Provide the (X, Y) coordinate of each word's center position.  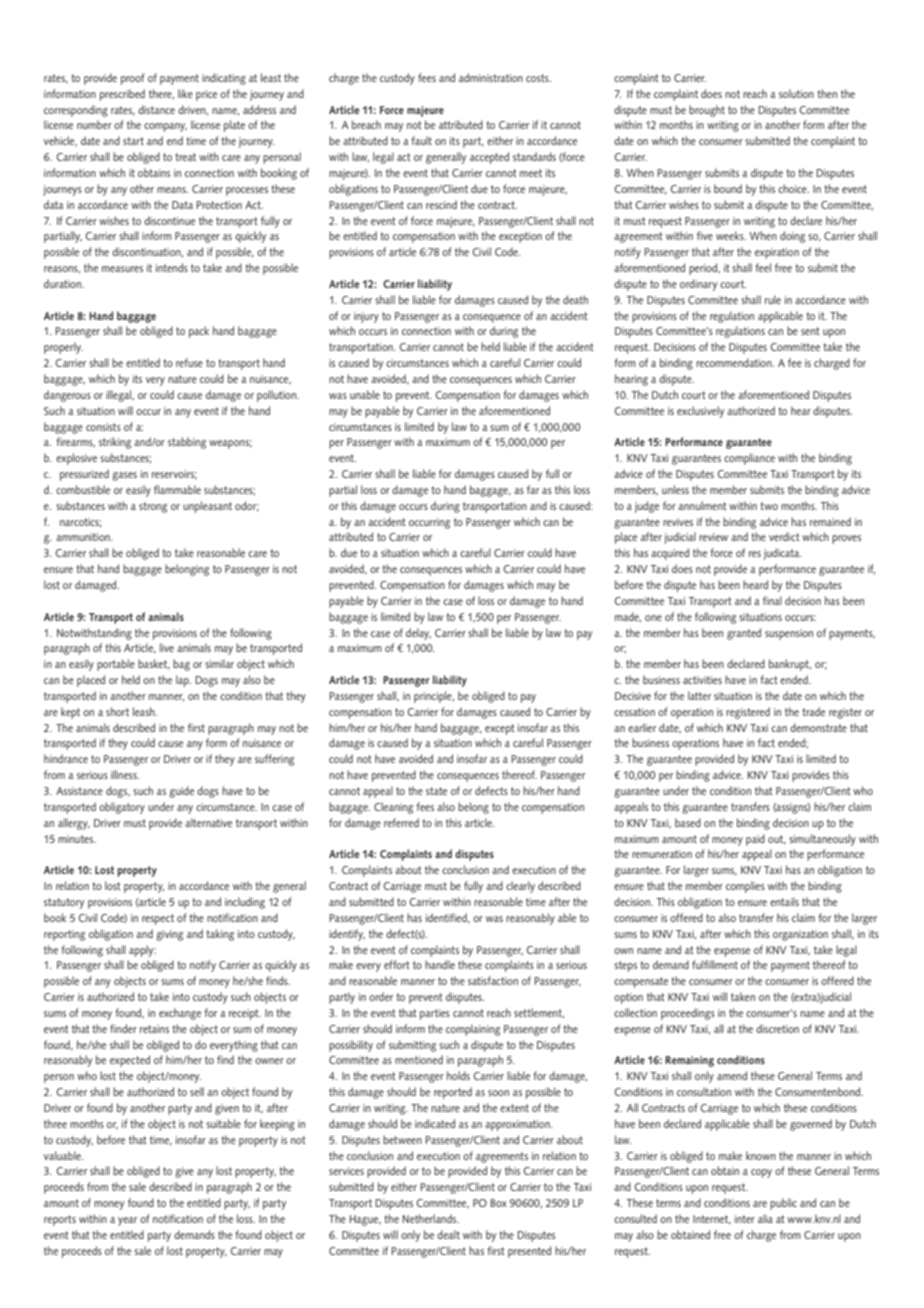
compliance (749, 459)
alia (765, 1218)
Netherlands (430, 1218)
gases (124, 476)
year (127, 1221)
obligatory (122, 808)
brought (707, 111)
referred (401, 822)
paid (755, 840)
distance (156, 109)
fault (421, 140)
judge (646, 507)
